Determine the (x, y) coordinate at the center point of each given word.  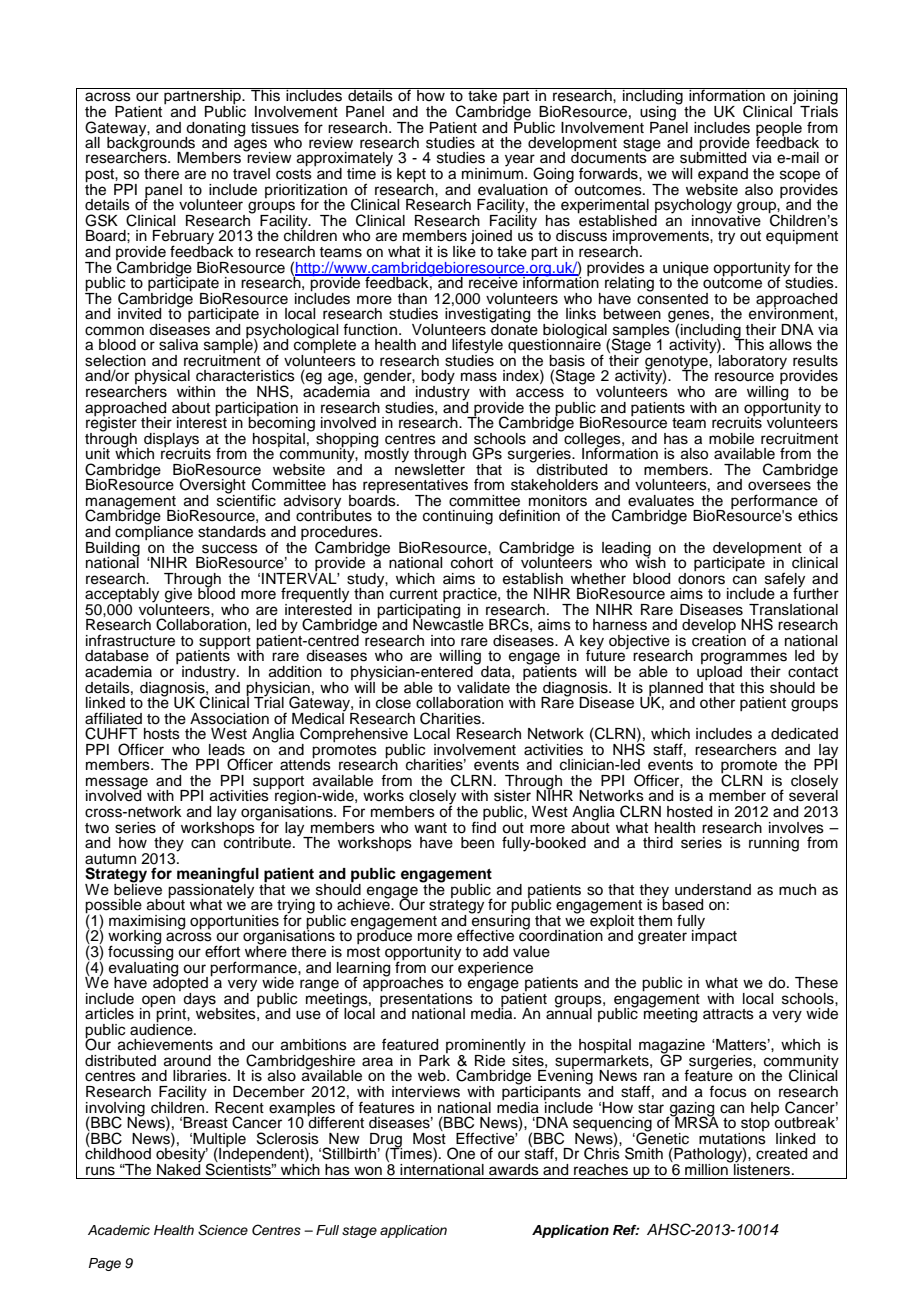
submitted (713, 157)
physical (162, 378)
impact (714, 936)
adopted (180, 984)
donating (215, 130)
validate (483, 688)
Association (229, 719)
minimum (492, 173)
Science (223, 1230)
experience (494, 968)
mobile (731, 439)
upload (719, 673)
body (438, 378)
